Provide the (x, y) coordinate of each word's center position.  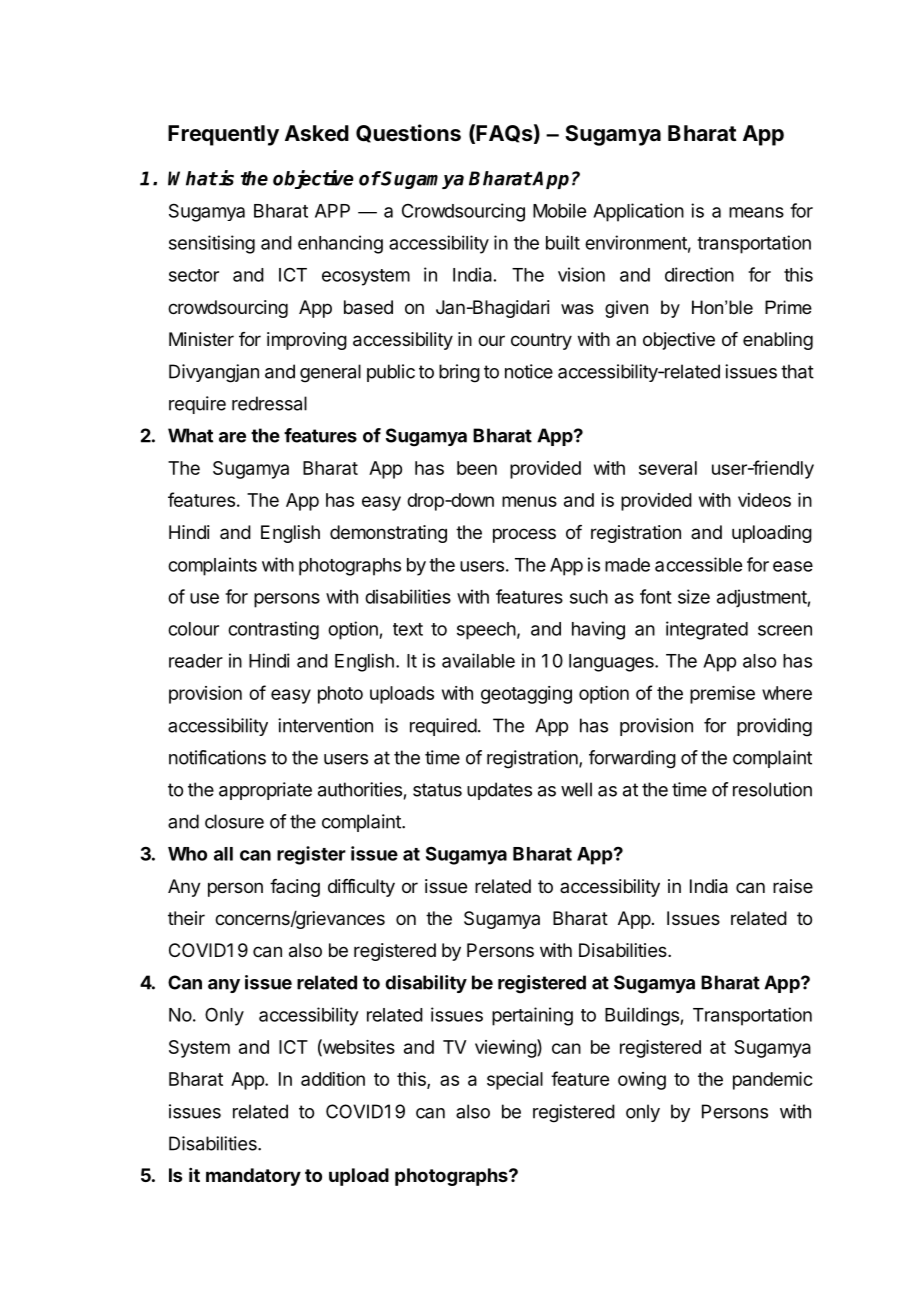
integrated (707, 630)
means (756, 212)
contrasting (273, 630)
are (232, 437)
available (478, 660)
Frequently (223, 135)
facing (295, 888)
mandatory (253, 1177)
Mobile (559, 210)
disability (426, 984)
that (797, 371)
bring (459, 373)
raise (793, 886)
